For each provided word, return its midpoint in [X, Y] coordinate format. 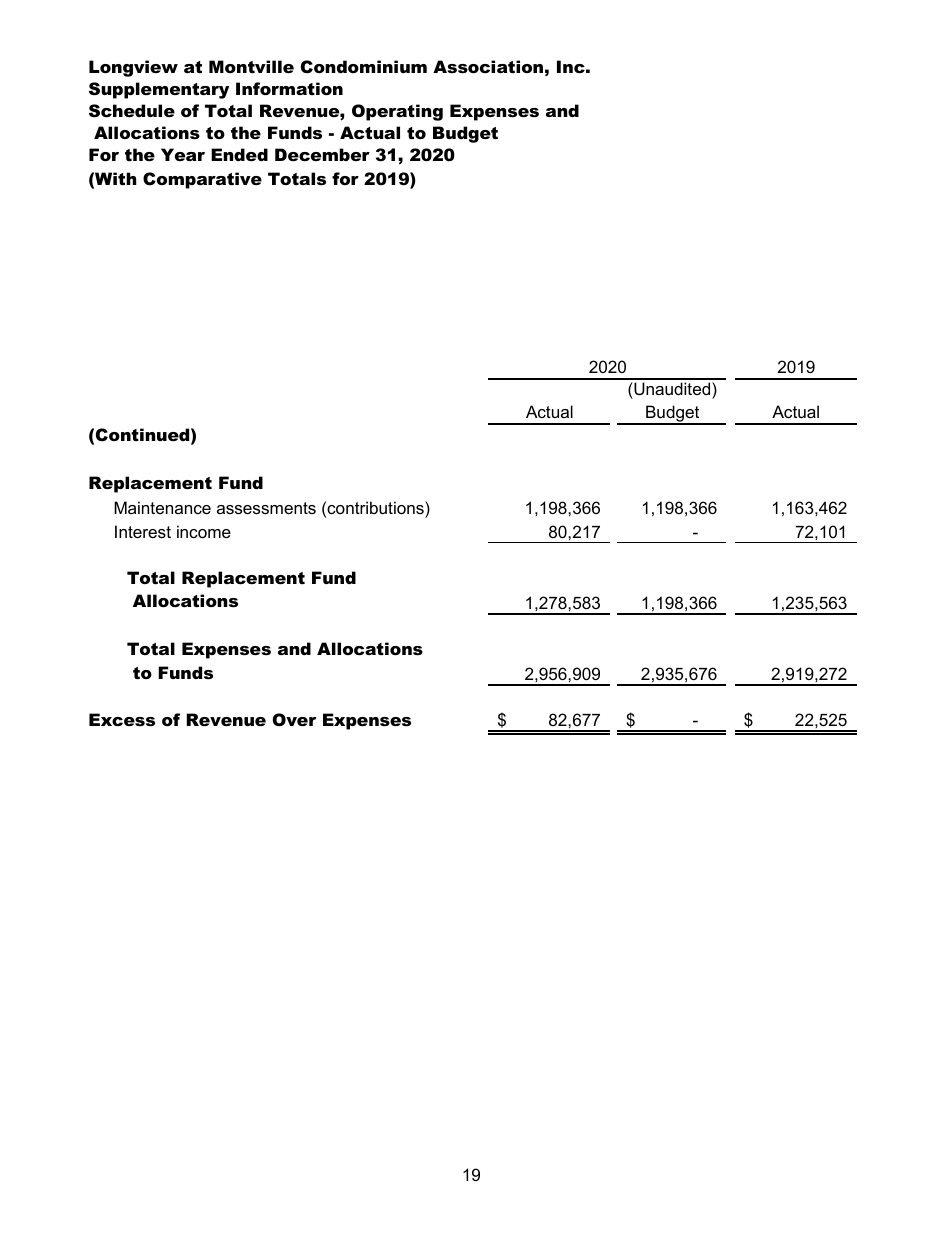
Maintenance [162, 507]
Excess [122, 719]
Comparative [202, 180]
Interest [143, 531]
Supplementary [159, 90]
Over [294, 719]
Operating [397, 112]
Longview [133, 68]
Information [289, 88]
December [322, 154]
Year [183, 154]
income [204, 531]
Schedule [132, 110]
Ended [239, 154]
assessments [266, 508]
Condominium [364, 67]
